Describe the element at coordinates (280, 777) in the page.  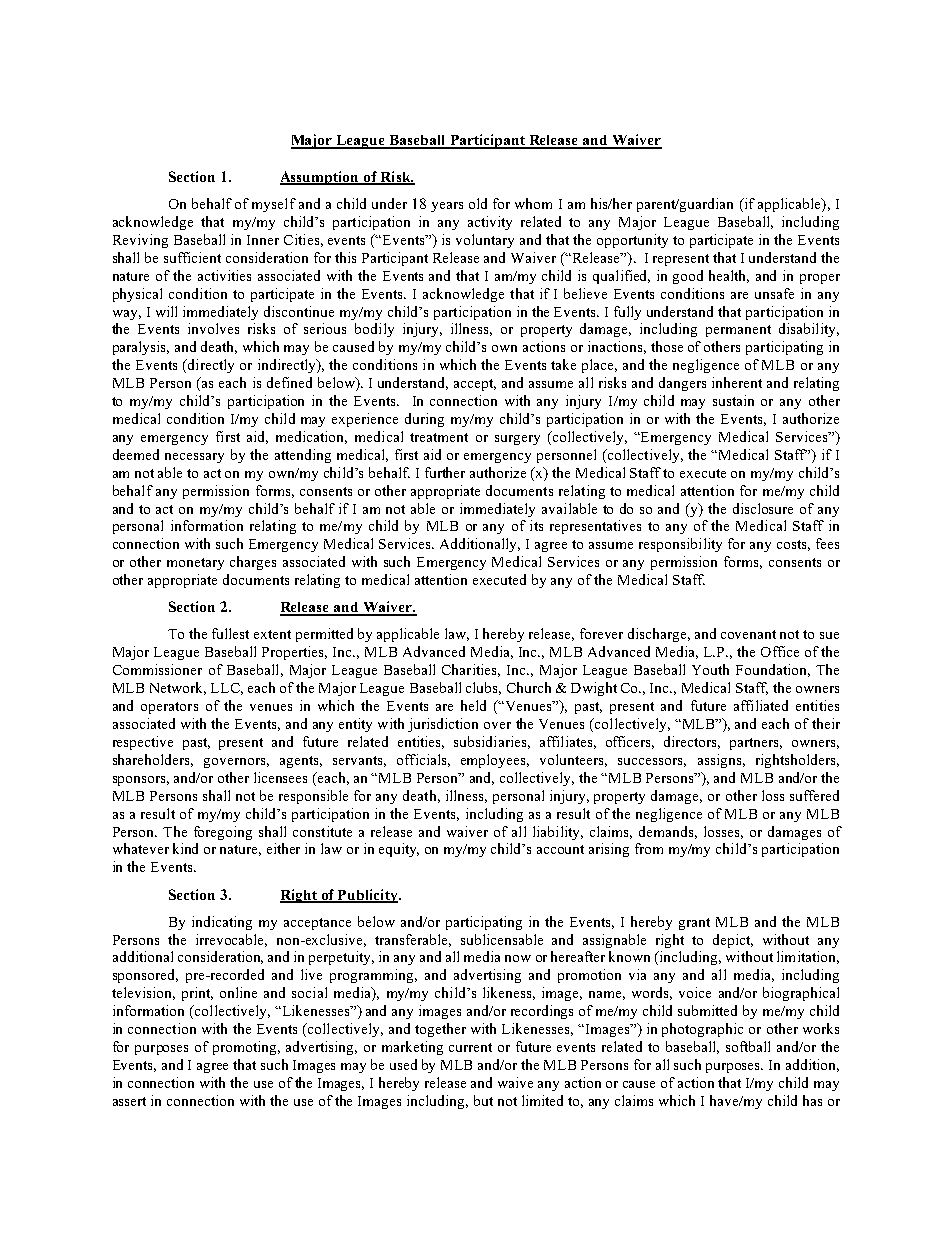
I see `licensees` at that location.
